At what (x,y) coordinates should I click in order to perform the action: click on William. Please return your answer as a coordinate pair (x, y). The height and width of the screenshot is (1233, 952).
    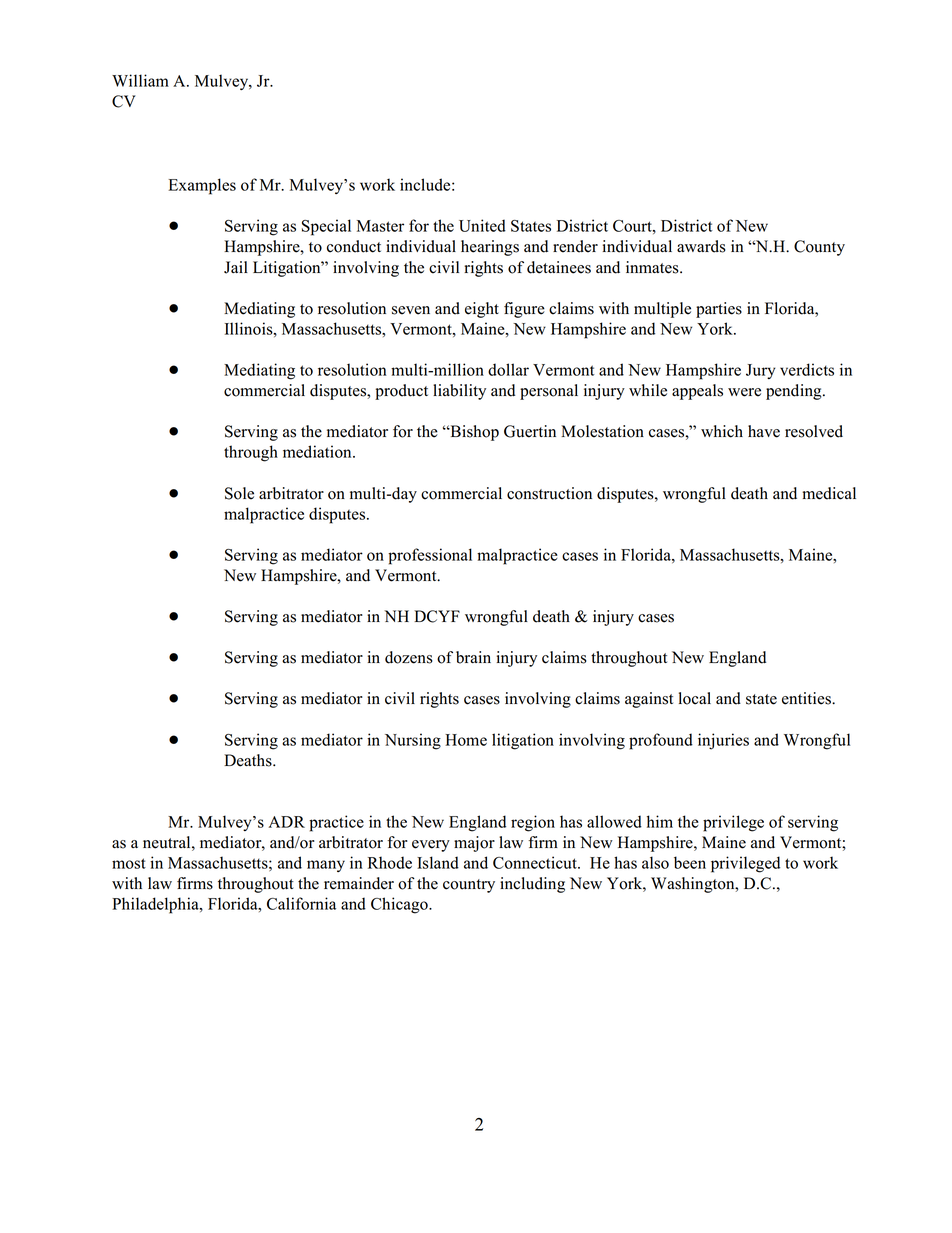
    Looking at the image, I should click on (140, 80).
